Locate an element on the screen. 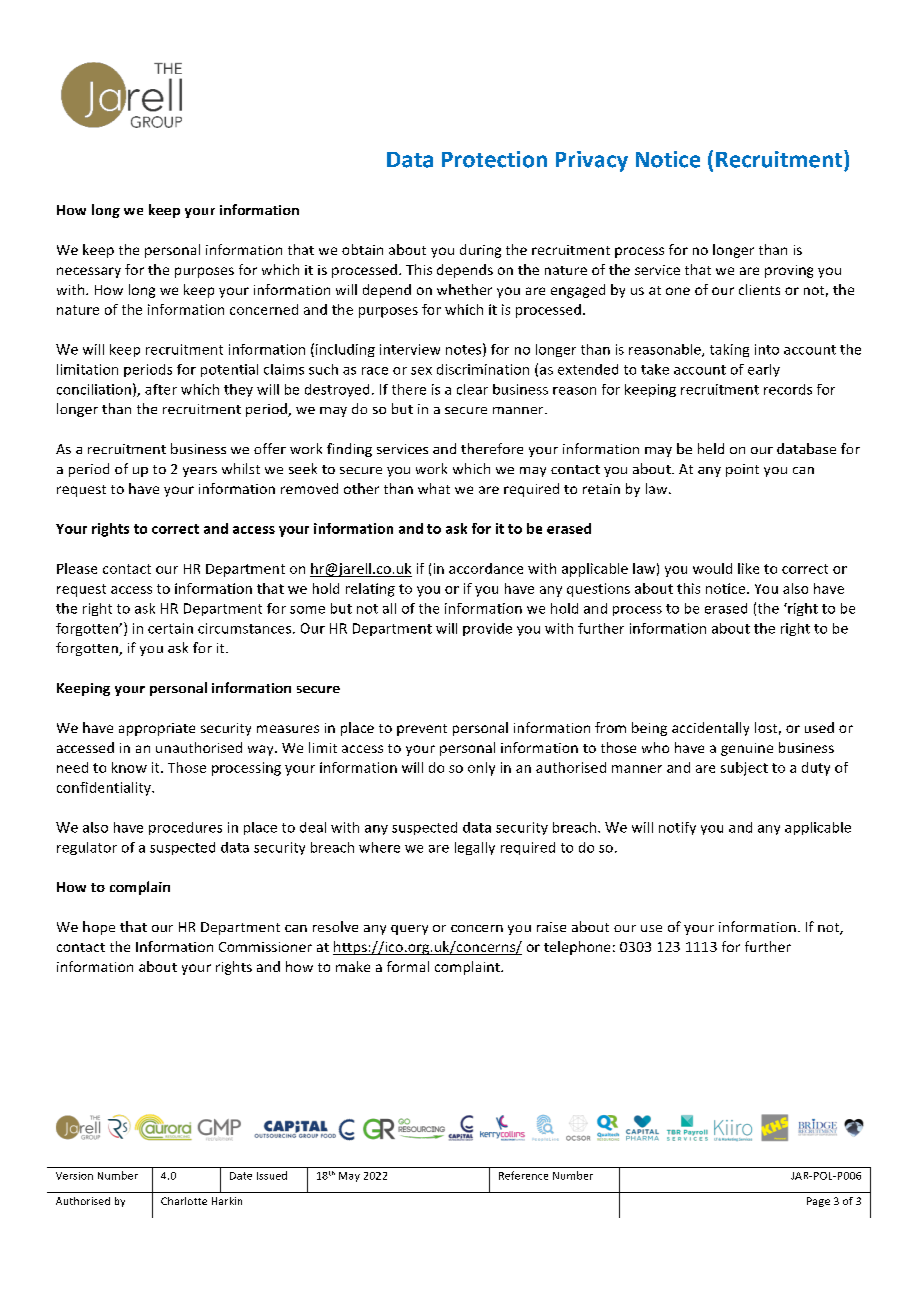 The image size is (924, 1308). Charlotte is located at coordinates (184, 1201).
